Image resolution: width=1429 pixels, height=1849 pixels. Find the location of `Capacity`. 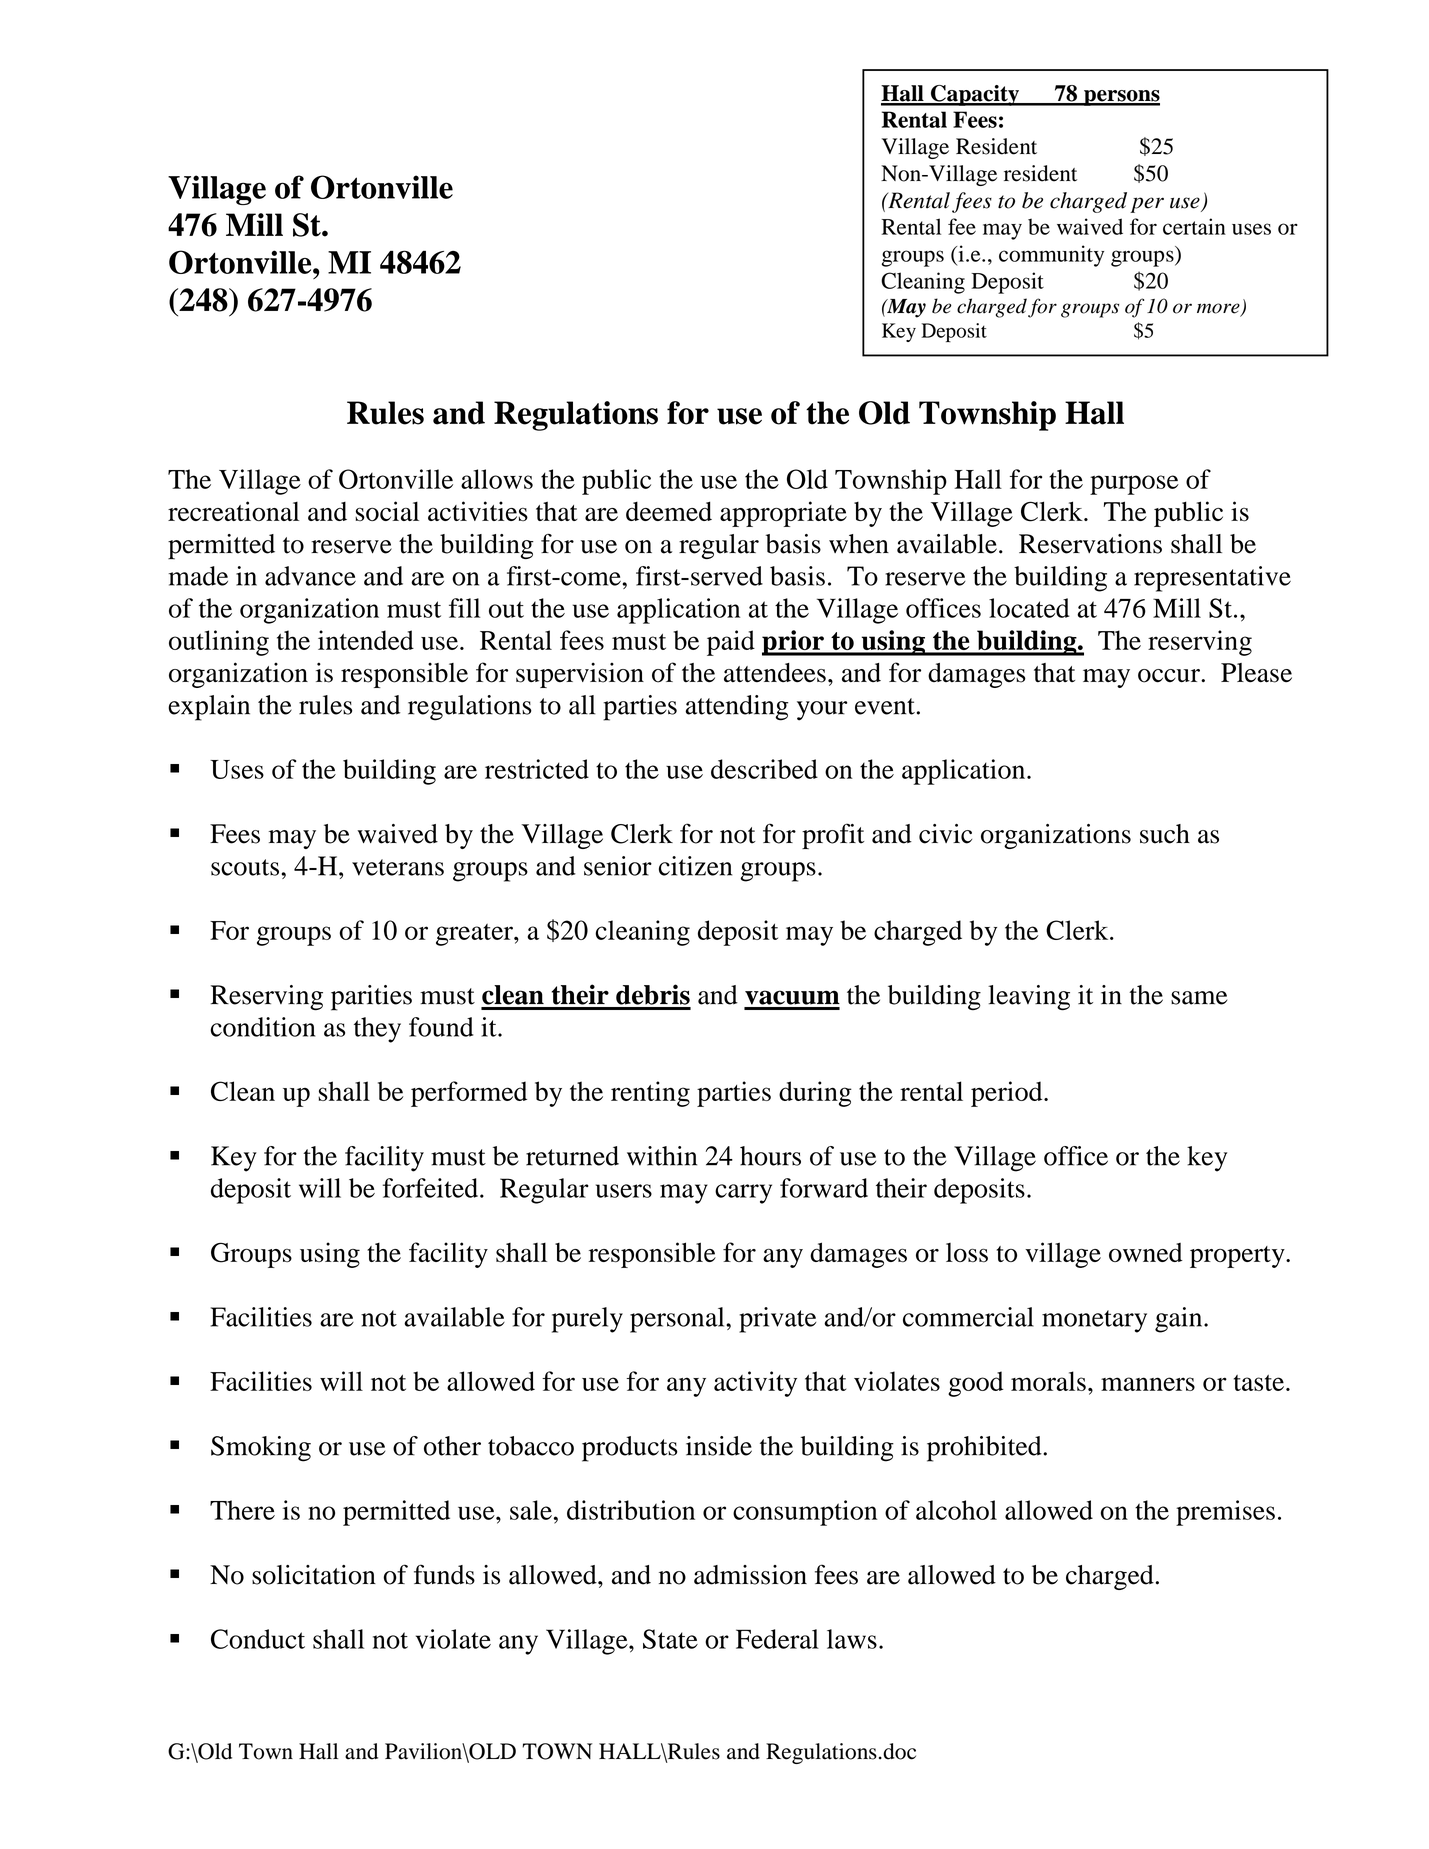

Capacity is located at coordinates (975, 95).
